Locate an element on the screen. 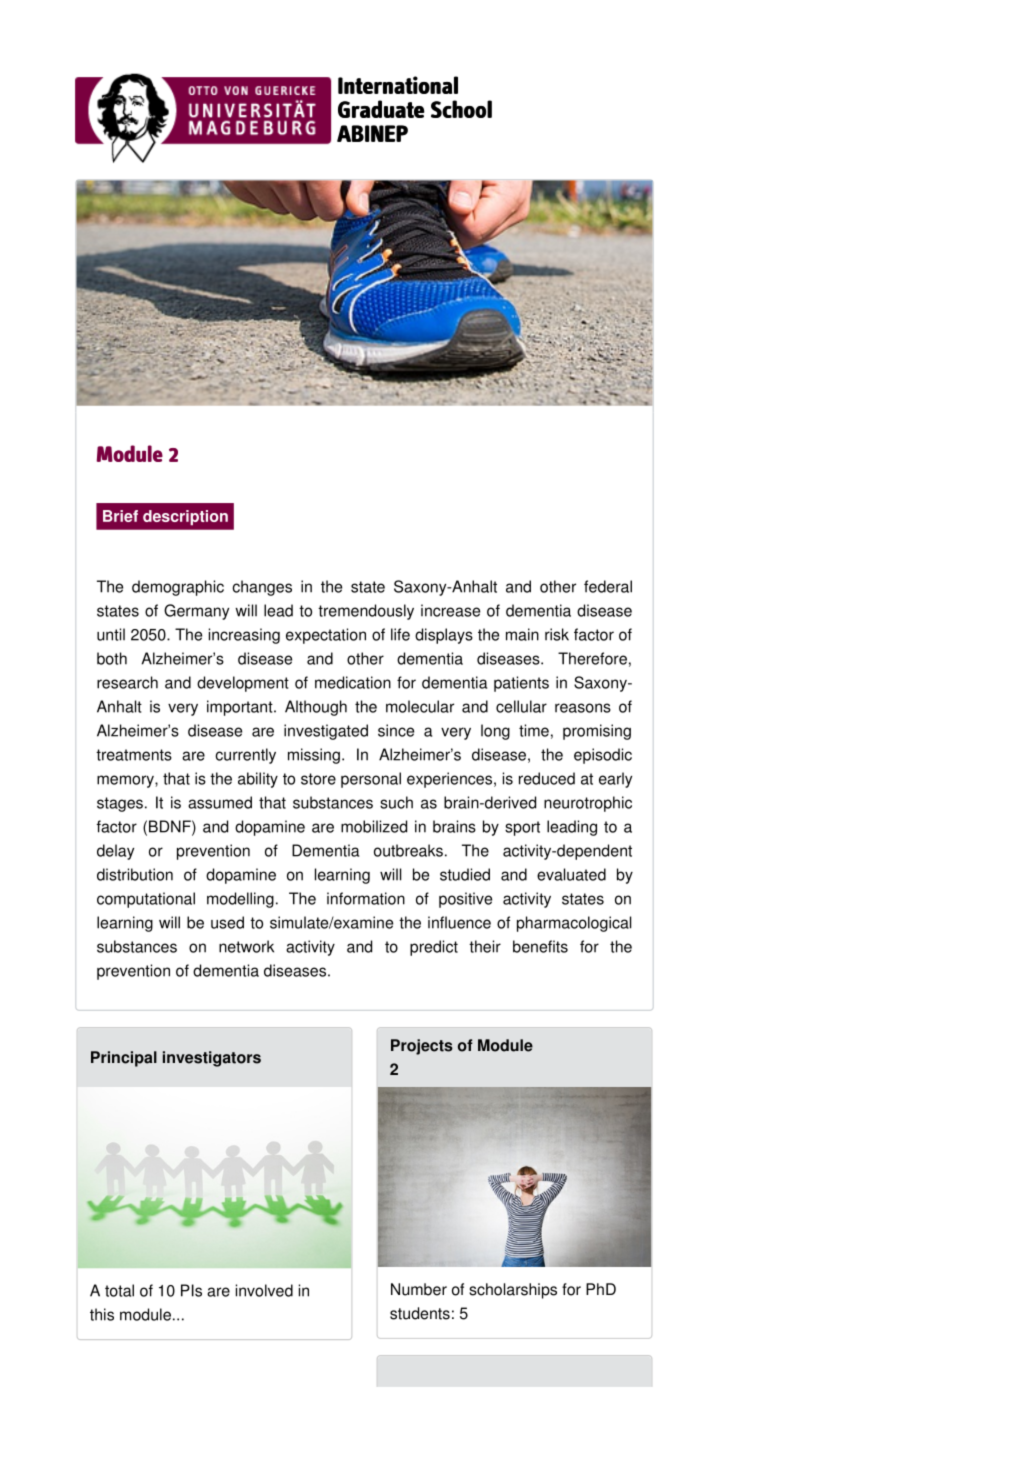 This screenshot has width=1032, height=1460. School is located at coordinates (461, 109).
